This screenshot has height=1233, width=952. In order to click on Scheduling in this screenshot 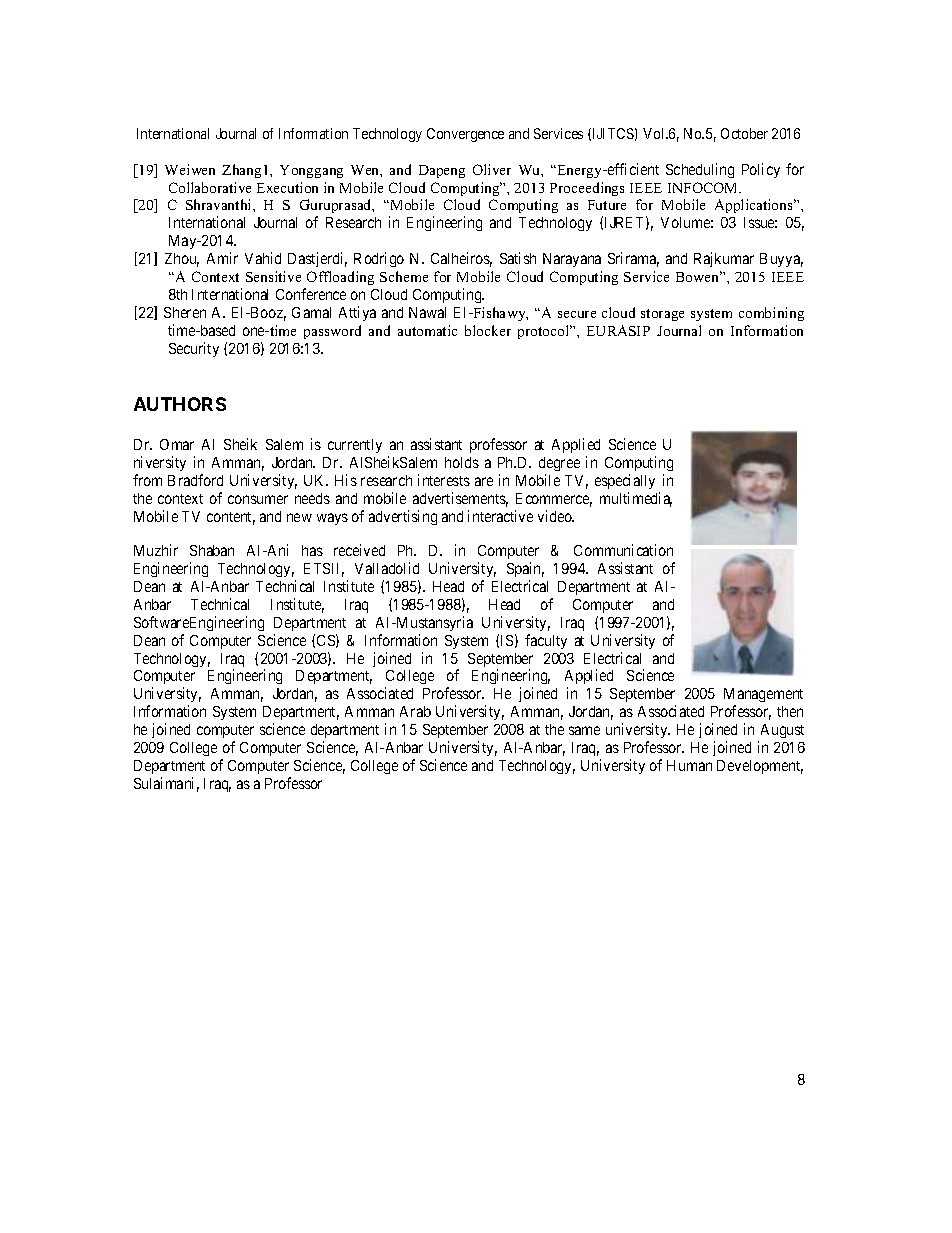, I will do `click(700, 170)`.
